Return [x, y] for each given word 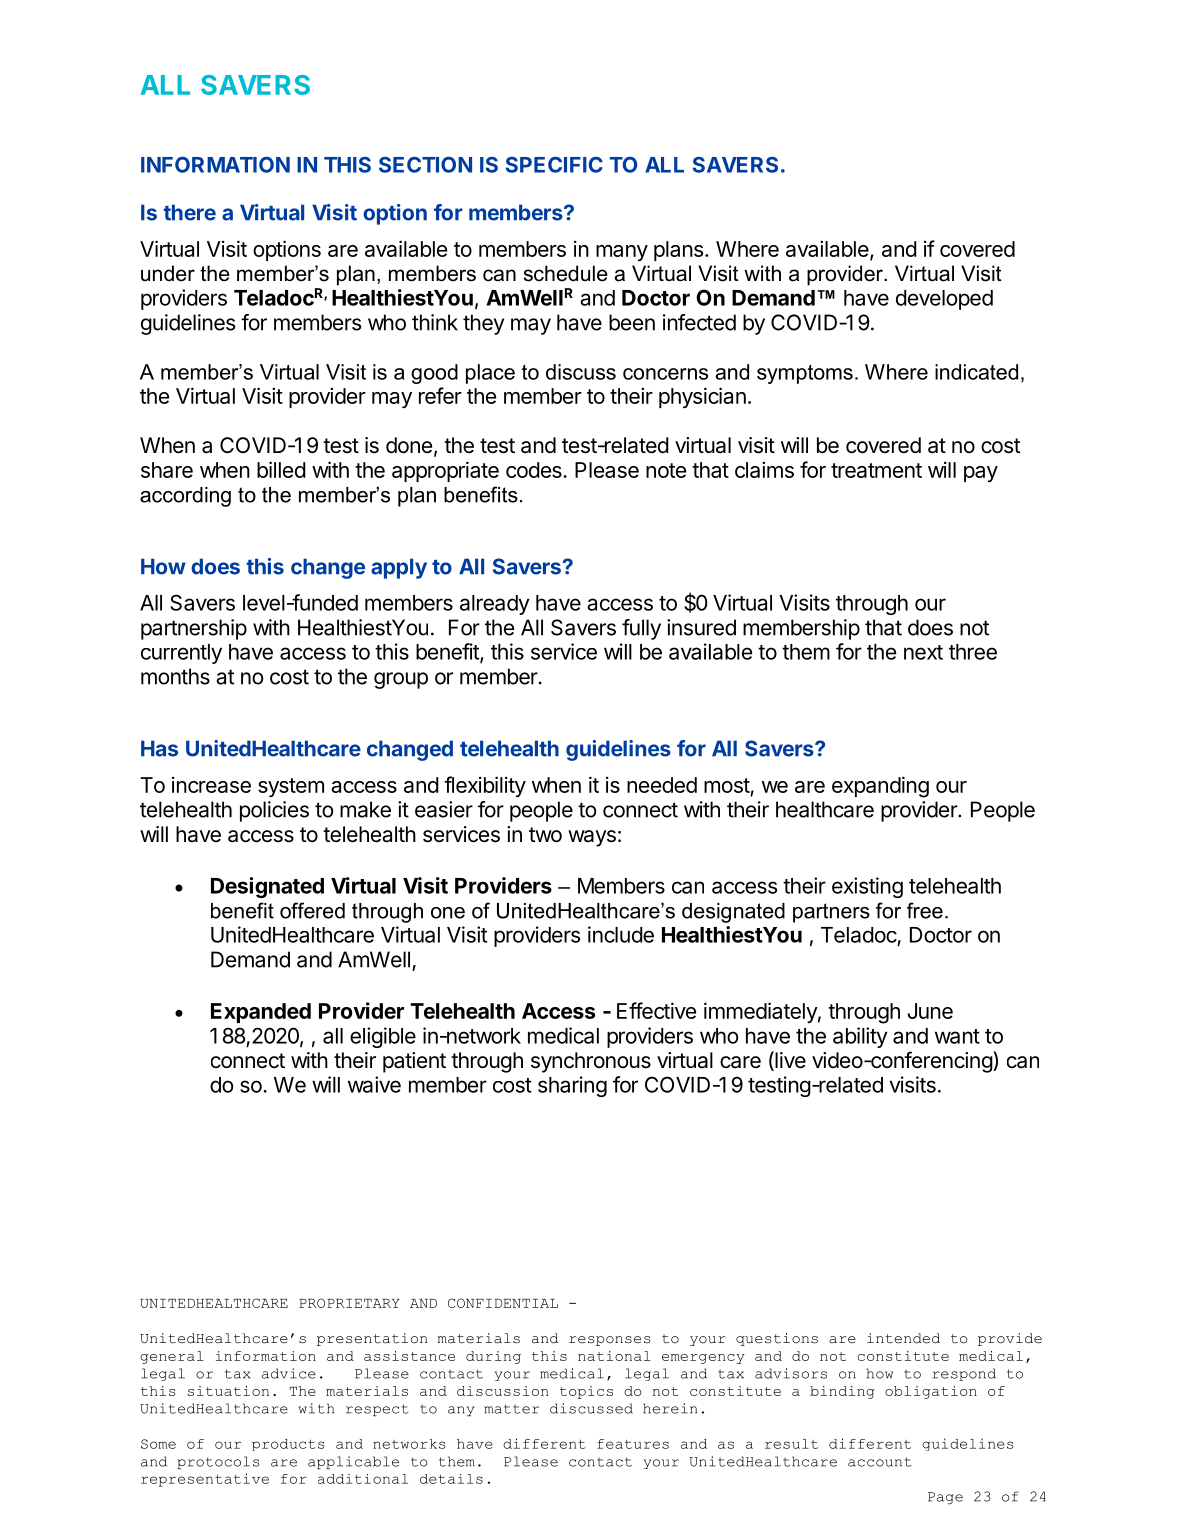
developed [944, 300]
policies [274, 811]
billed [281, 469]
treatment [876, 470]
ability [860, 1037]
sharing [572, 1086]
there [189, 212]
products [288, 1445]
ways [592, 838]
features [633, 1444]
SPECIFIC [554, 165]
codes [535, 470]
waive [374, 1084]
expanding [880, 787]
